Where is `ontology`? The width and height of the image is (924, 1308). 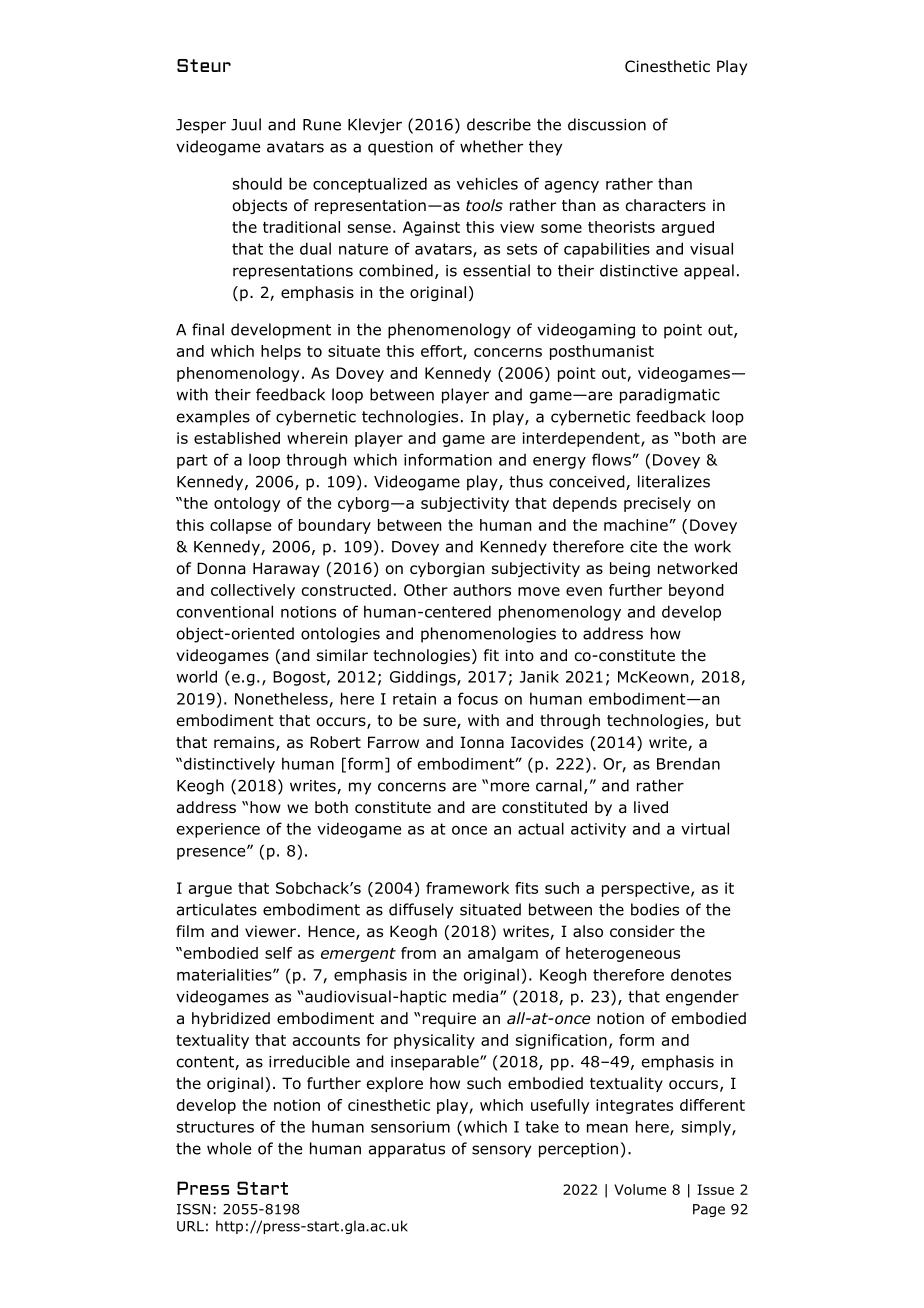 ontology is located at coordinates (247, 504).
